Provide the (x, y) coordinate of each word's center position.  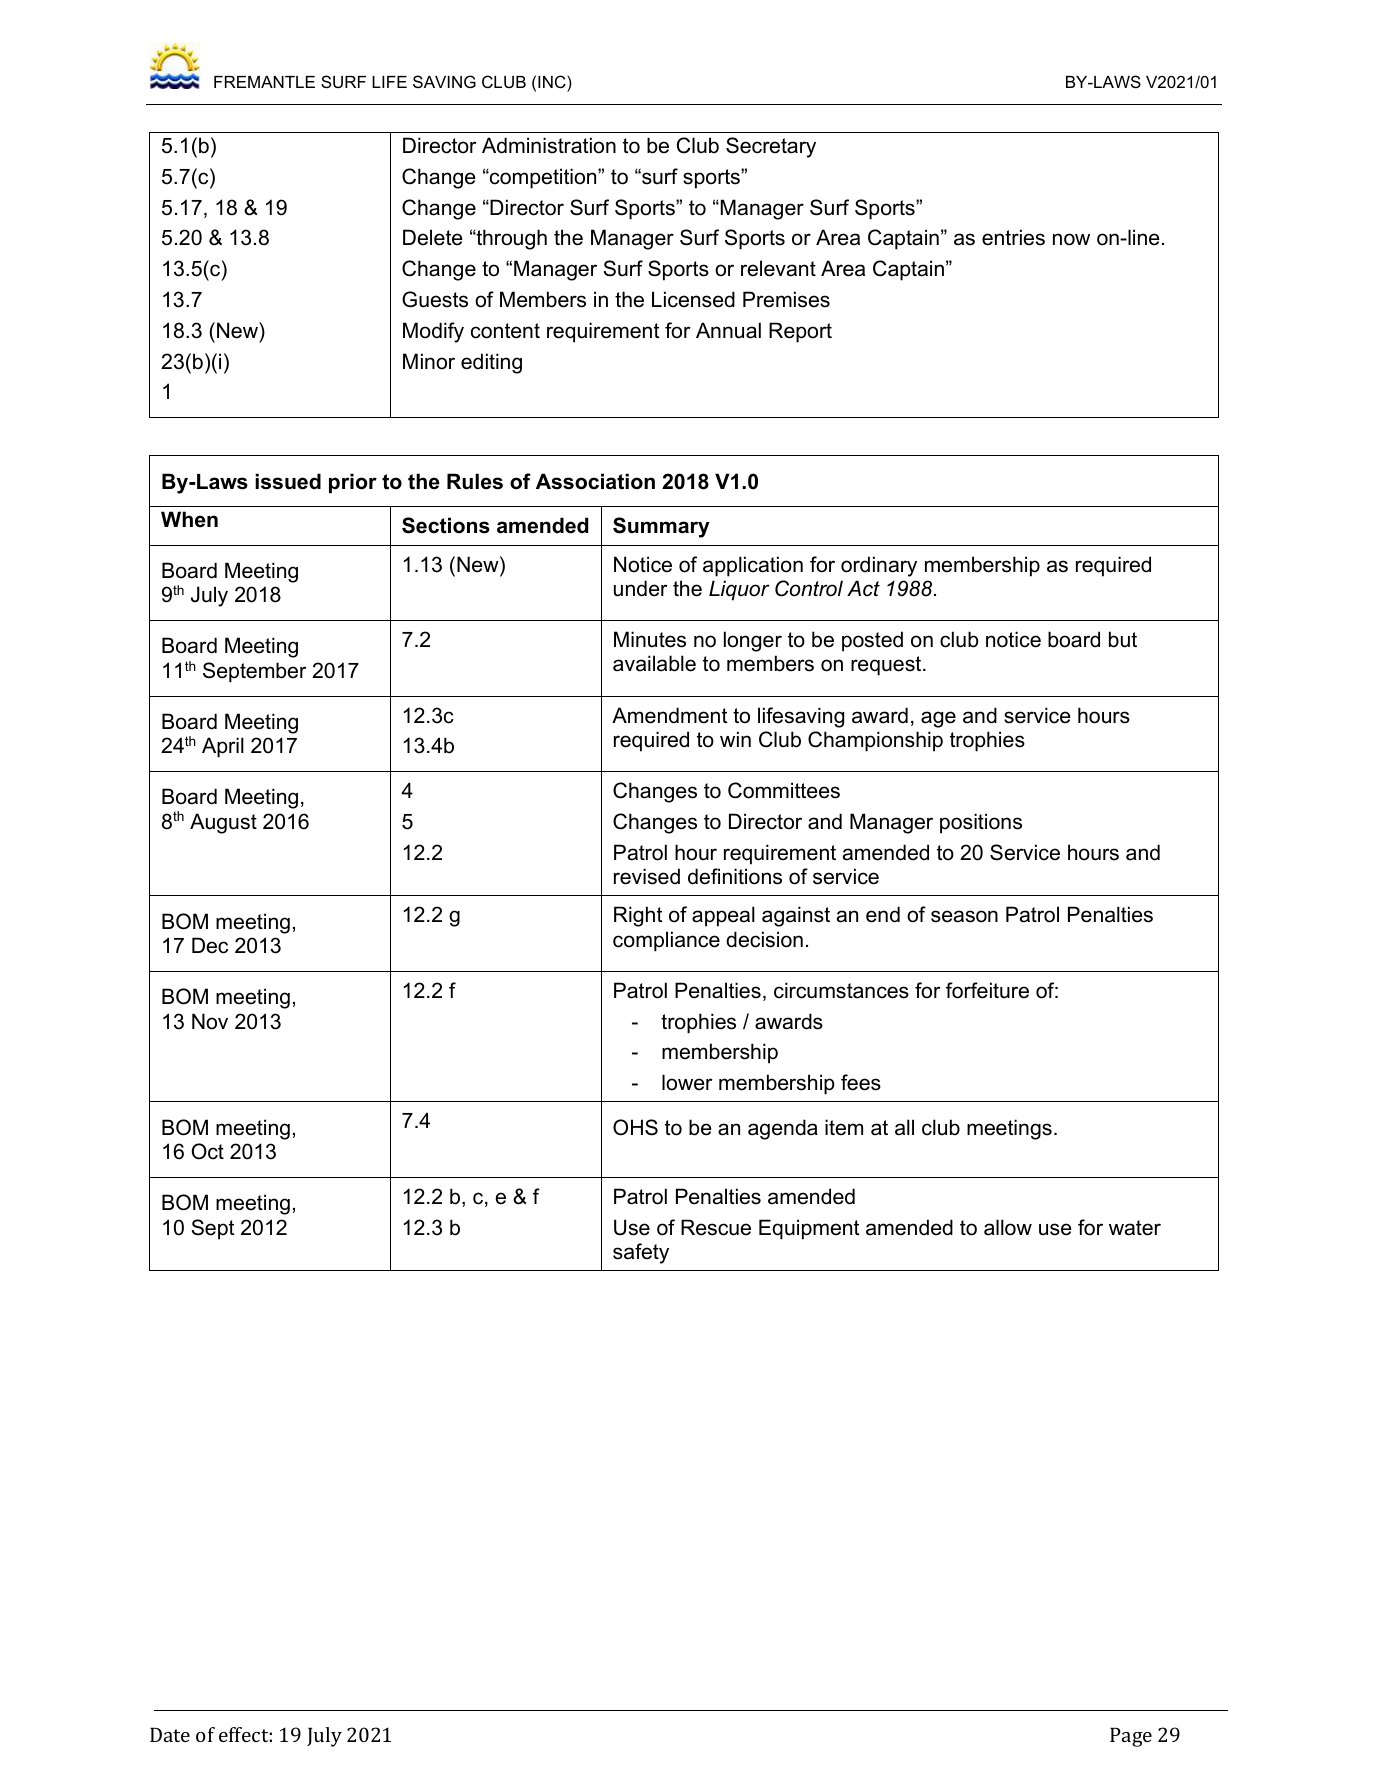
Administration (549, 145)
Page (1131, 1737)
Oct (207, 1151)
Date (170, 1734)
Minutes (650, 639)
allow (1008, 1227)
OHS (635, 1127)
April (223, 747)
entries (1013, 237)
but (1123, 639)
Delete (433, 237)
